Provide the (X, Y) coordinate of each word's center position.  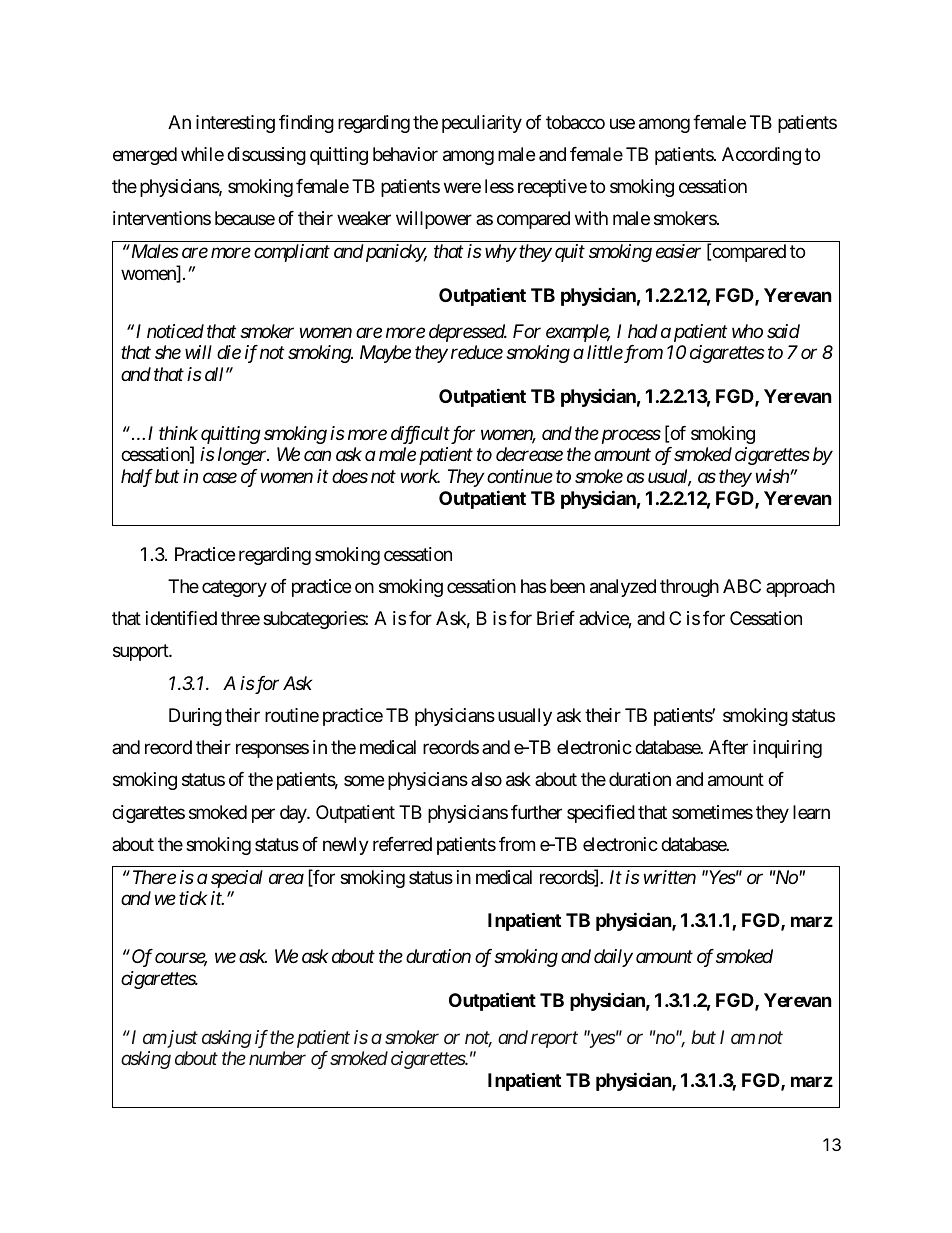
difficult (420, 435)
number (277, 1058)
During (195, 717)
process (629, 436)
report (554, 1039)
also (486, 779)
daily (613, 958)
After (728, 747)
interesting (235, 124)
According (761, 156)
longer (243, 456)
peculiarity (482, 124)
